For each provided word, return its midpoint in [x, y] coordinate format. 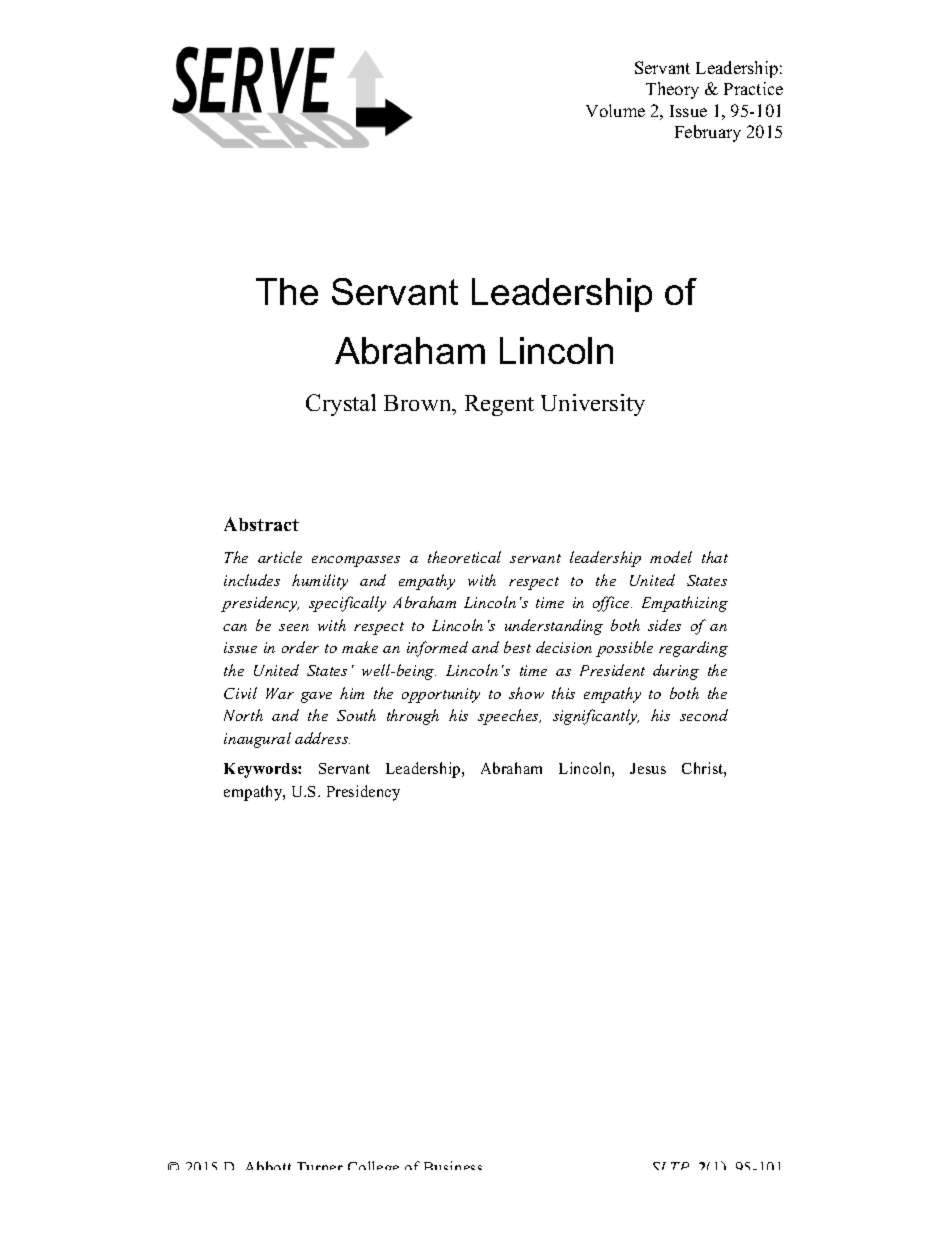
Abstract [261, 524]
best [517, 647]
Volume [615, 110]
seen [294, 627]
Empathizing [685, 604]
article [280, 557]
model [671, 557]
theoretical [464, 557]
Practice [753, 88]
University [593, 405]
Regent [499, 405]
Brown [419, 405]
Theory [672, 90]
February [708, 133]
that [715, 557]
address [322, 738]
